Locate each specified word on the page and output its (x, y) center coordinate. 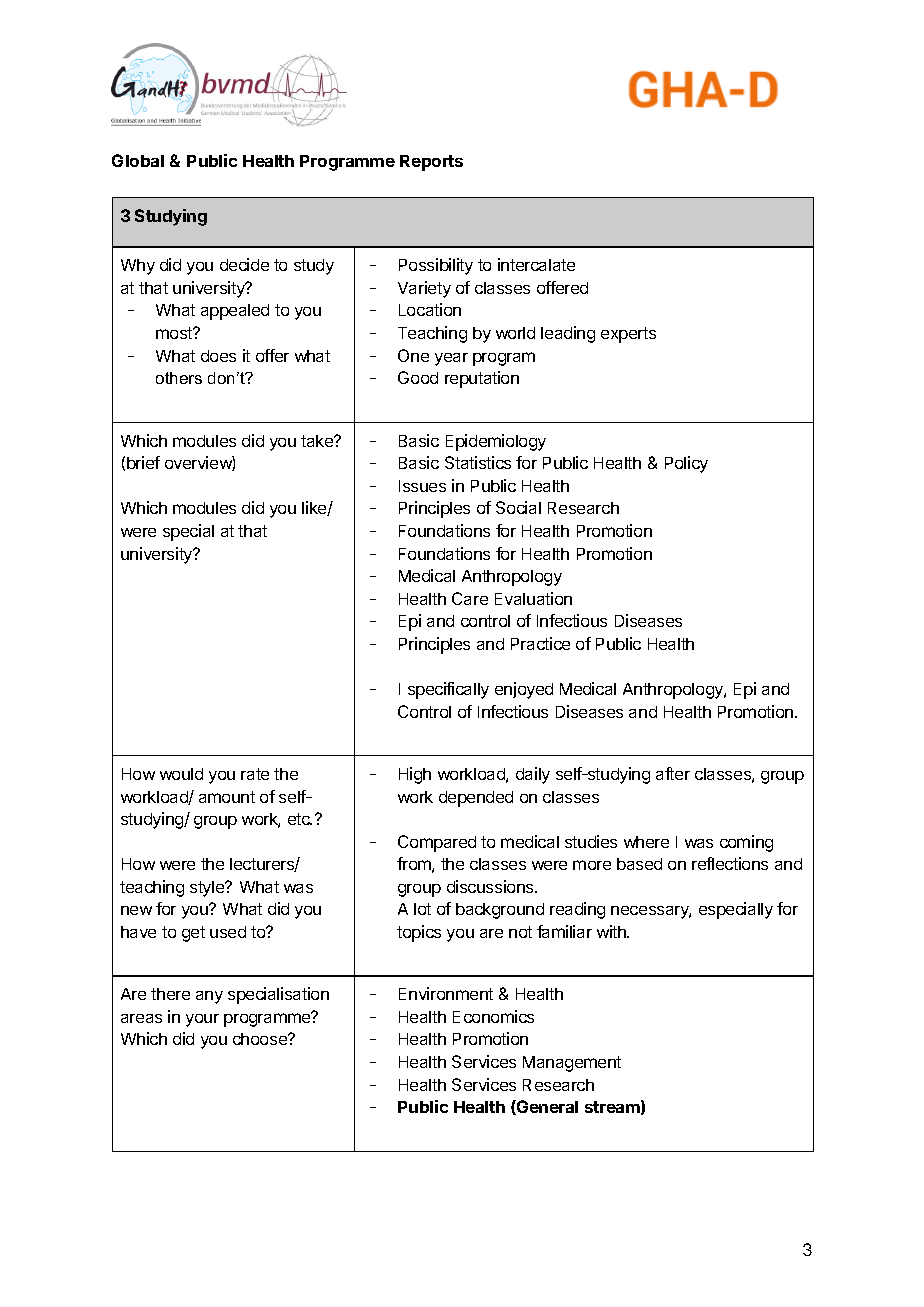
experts (628, 335)
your (202, 1020)
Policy (686, 464)
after (673, 773)
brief (143, 462)
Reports (431, 163)
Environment (446, 993)
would (181, 774)
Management (572, 1064)
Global (138, 160)
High (415, 775)
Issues (422, 486)
